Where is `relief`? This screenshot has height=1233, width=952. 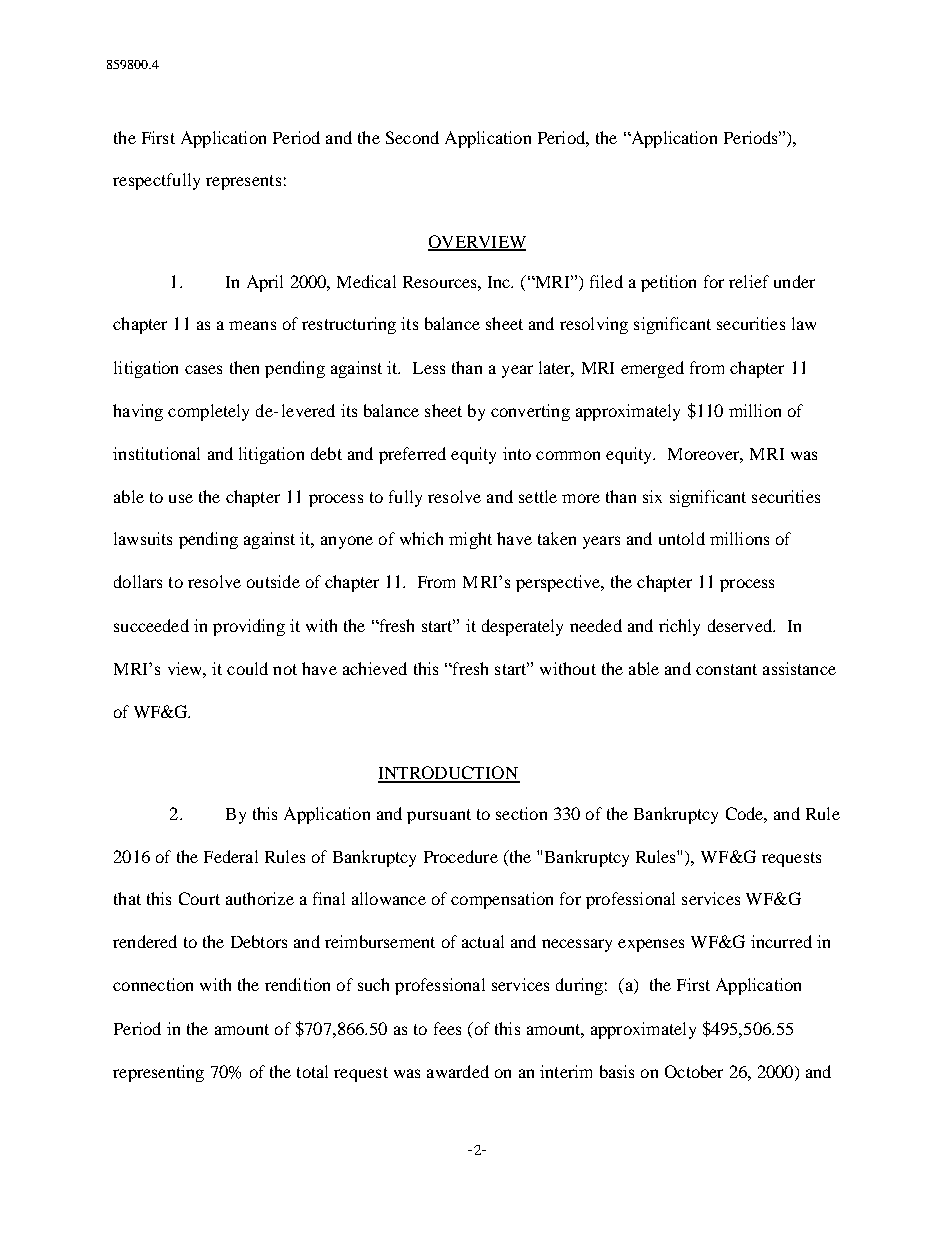
relief is located at coordinates (749, 281).
